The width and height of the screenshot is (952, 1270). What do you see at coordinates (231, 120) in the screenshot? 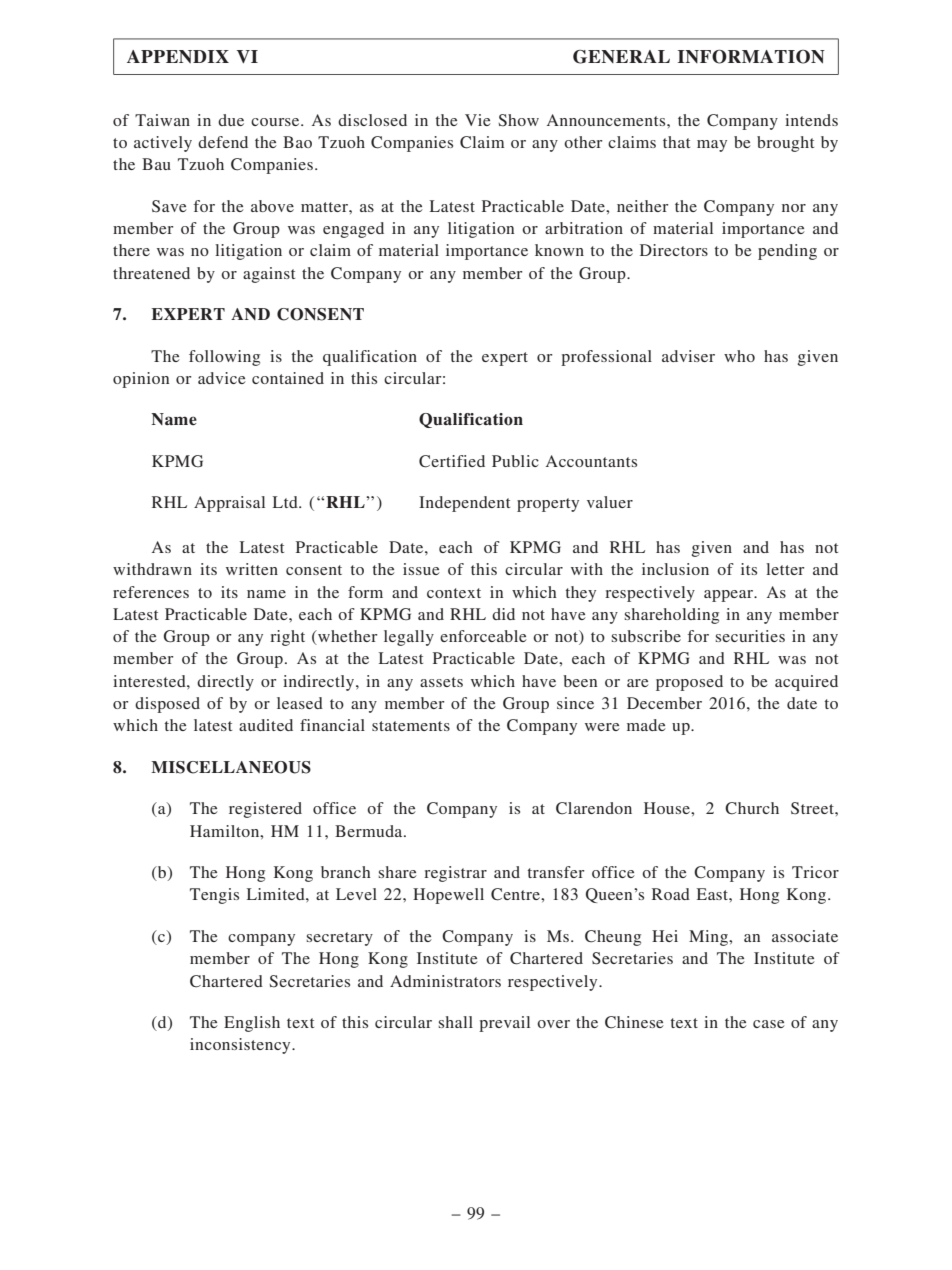
I see `due` at bounding box center [231, 120].
